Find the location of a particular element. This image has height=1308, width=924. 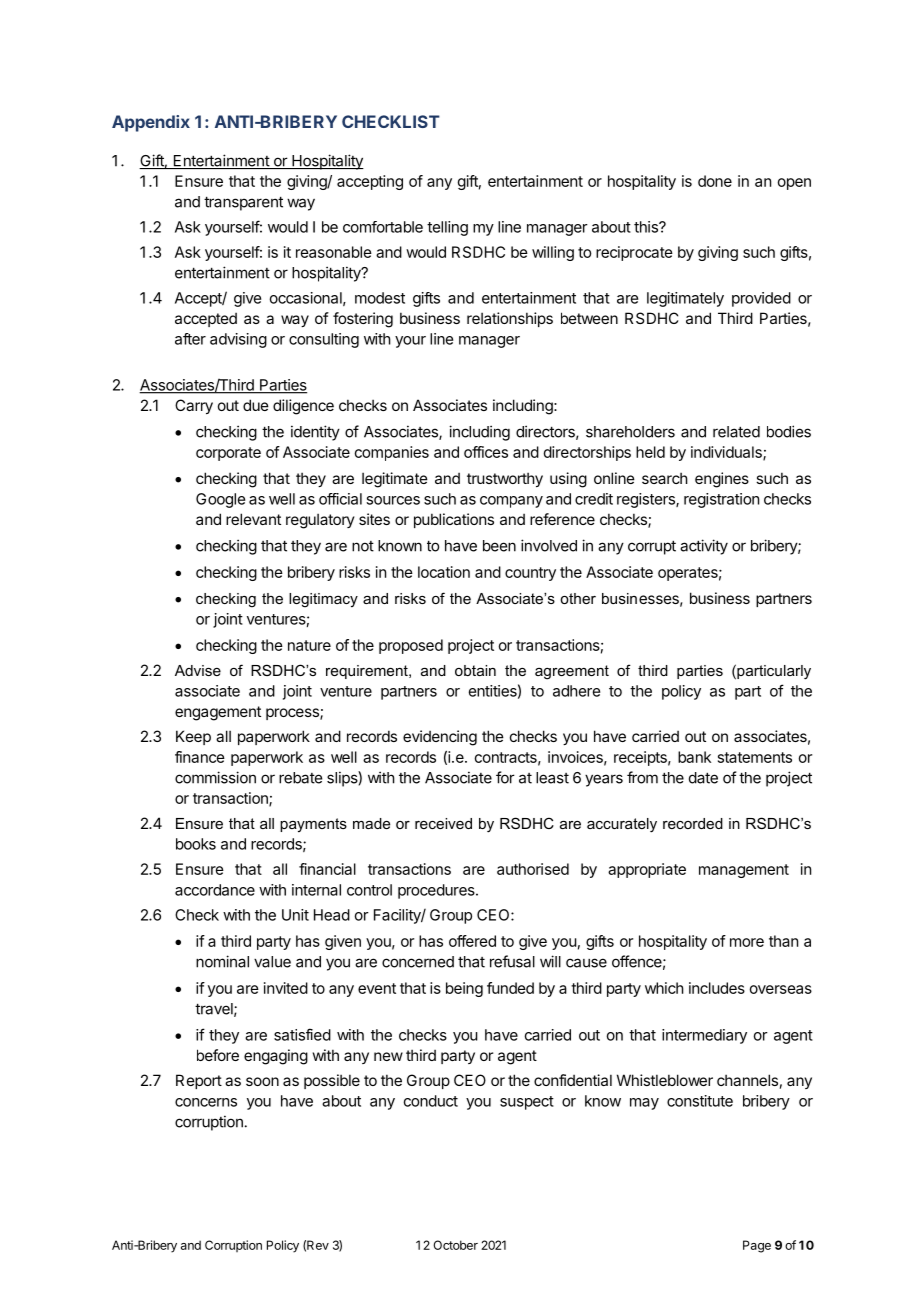

done is located at coordinates (715, 181).
